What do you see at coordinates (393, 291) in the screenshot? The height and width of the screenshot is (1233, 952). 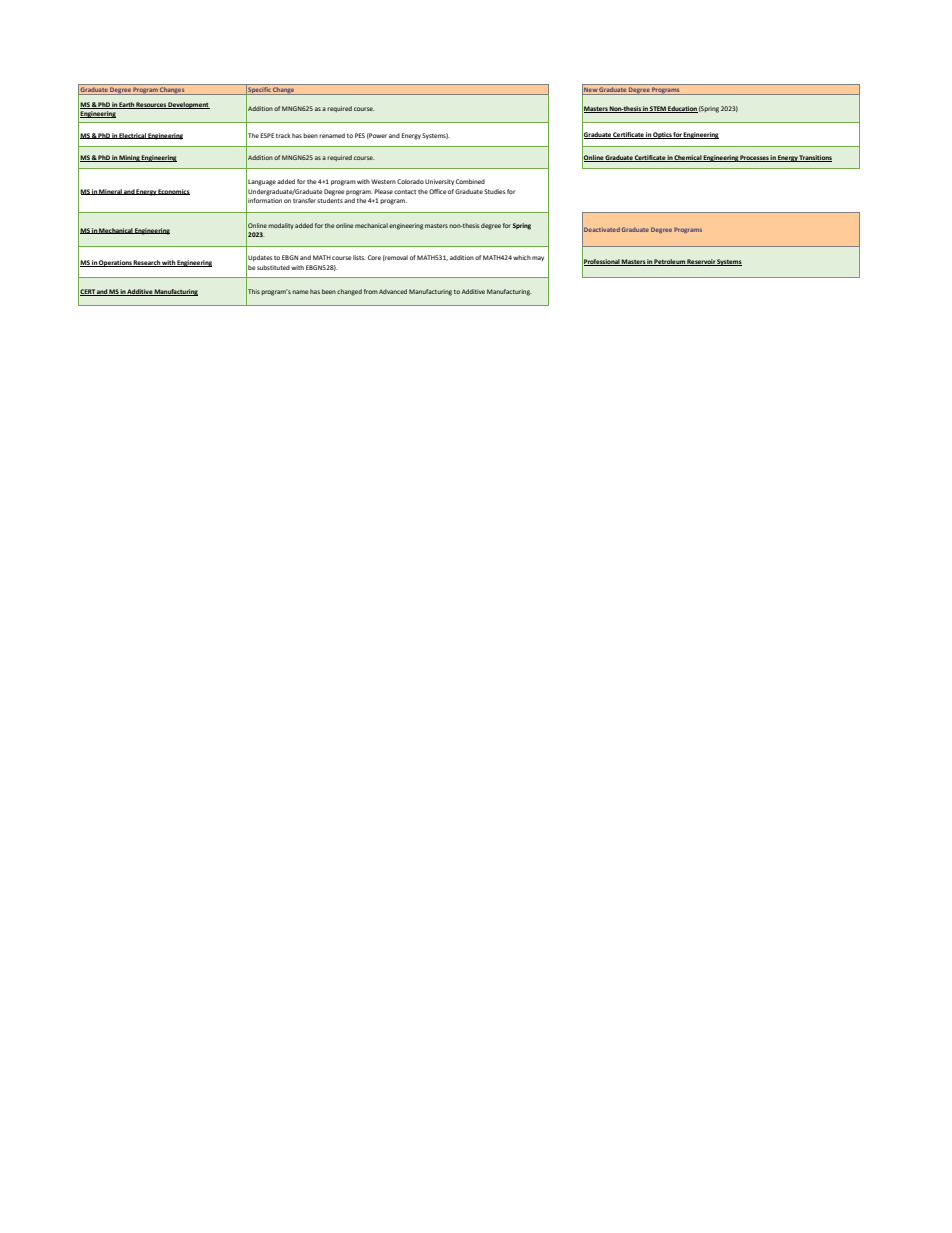 I see `Advanced` at bounding box center [393, 291].
